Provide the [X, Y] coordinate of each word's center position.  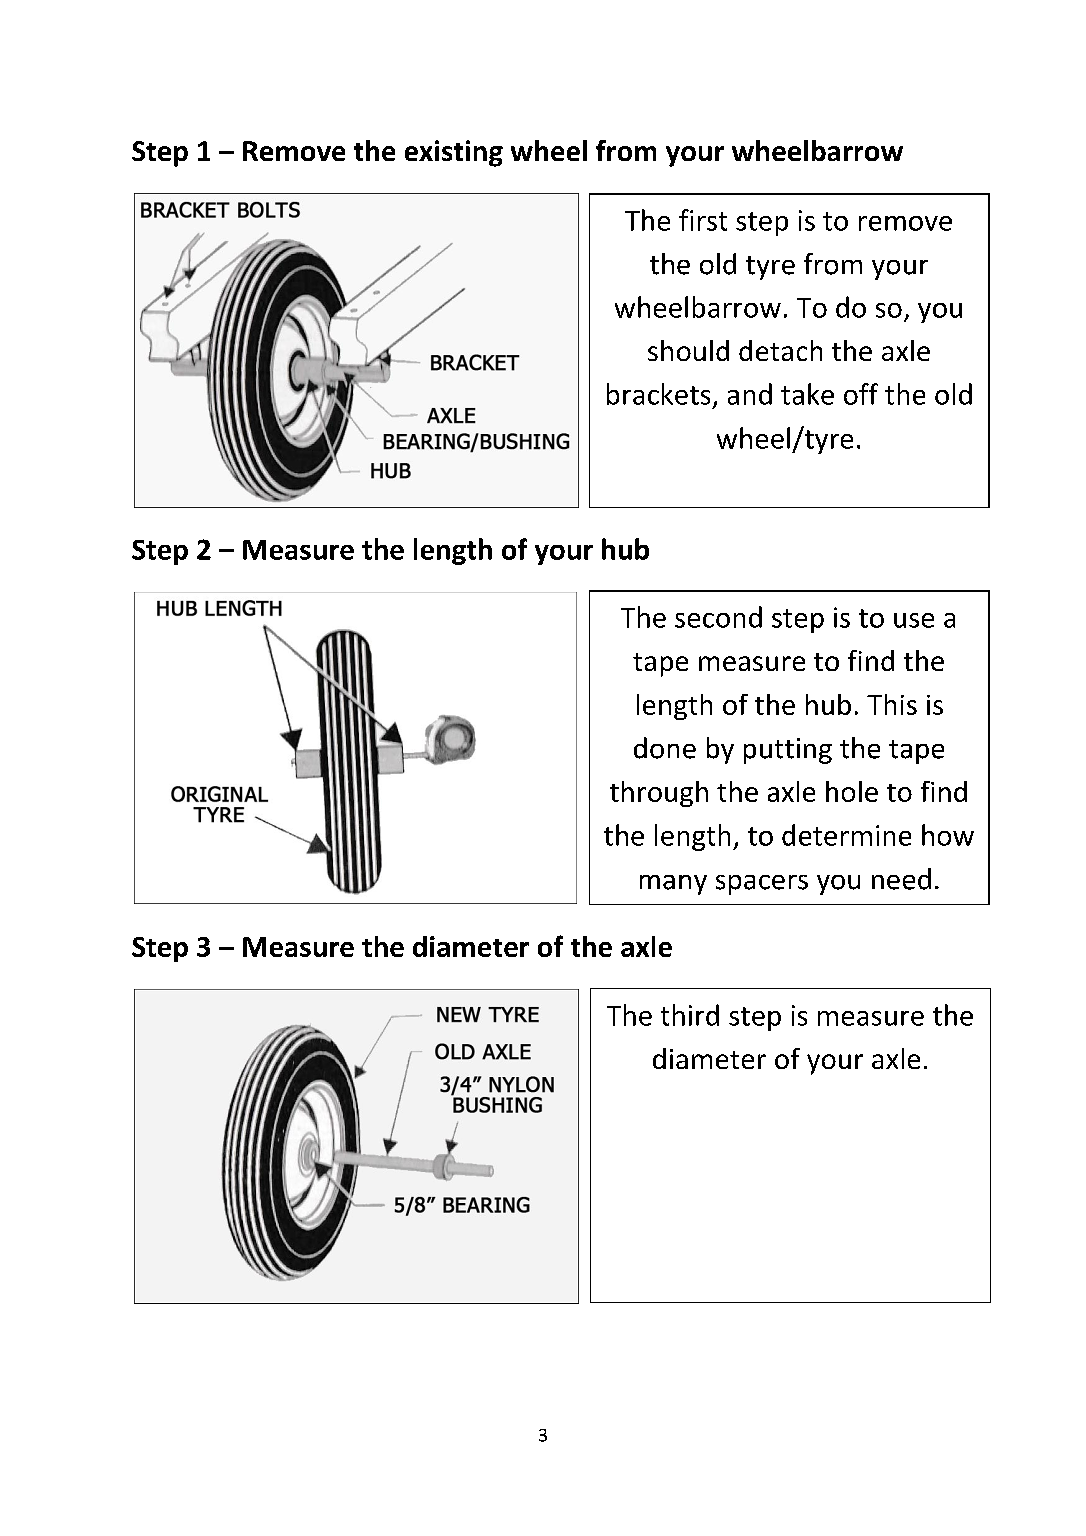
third [690, 1015]
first [703, 220]
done [665, 748]
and [750, 394]
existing [454, 153]
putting [788, 751]
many [673, 885]
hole [852, 791]
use [914, 620]
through [659, 794]
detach [780, 350]
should [688, 350]
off [861, 394]
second [718, 617]
